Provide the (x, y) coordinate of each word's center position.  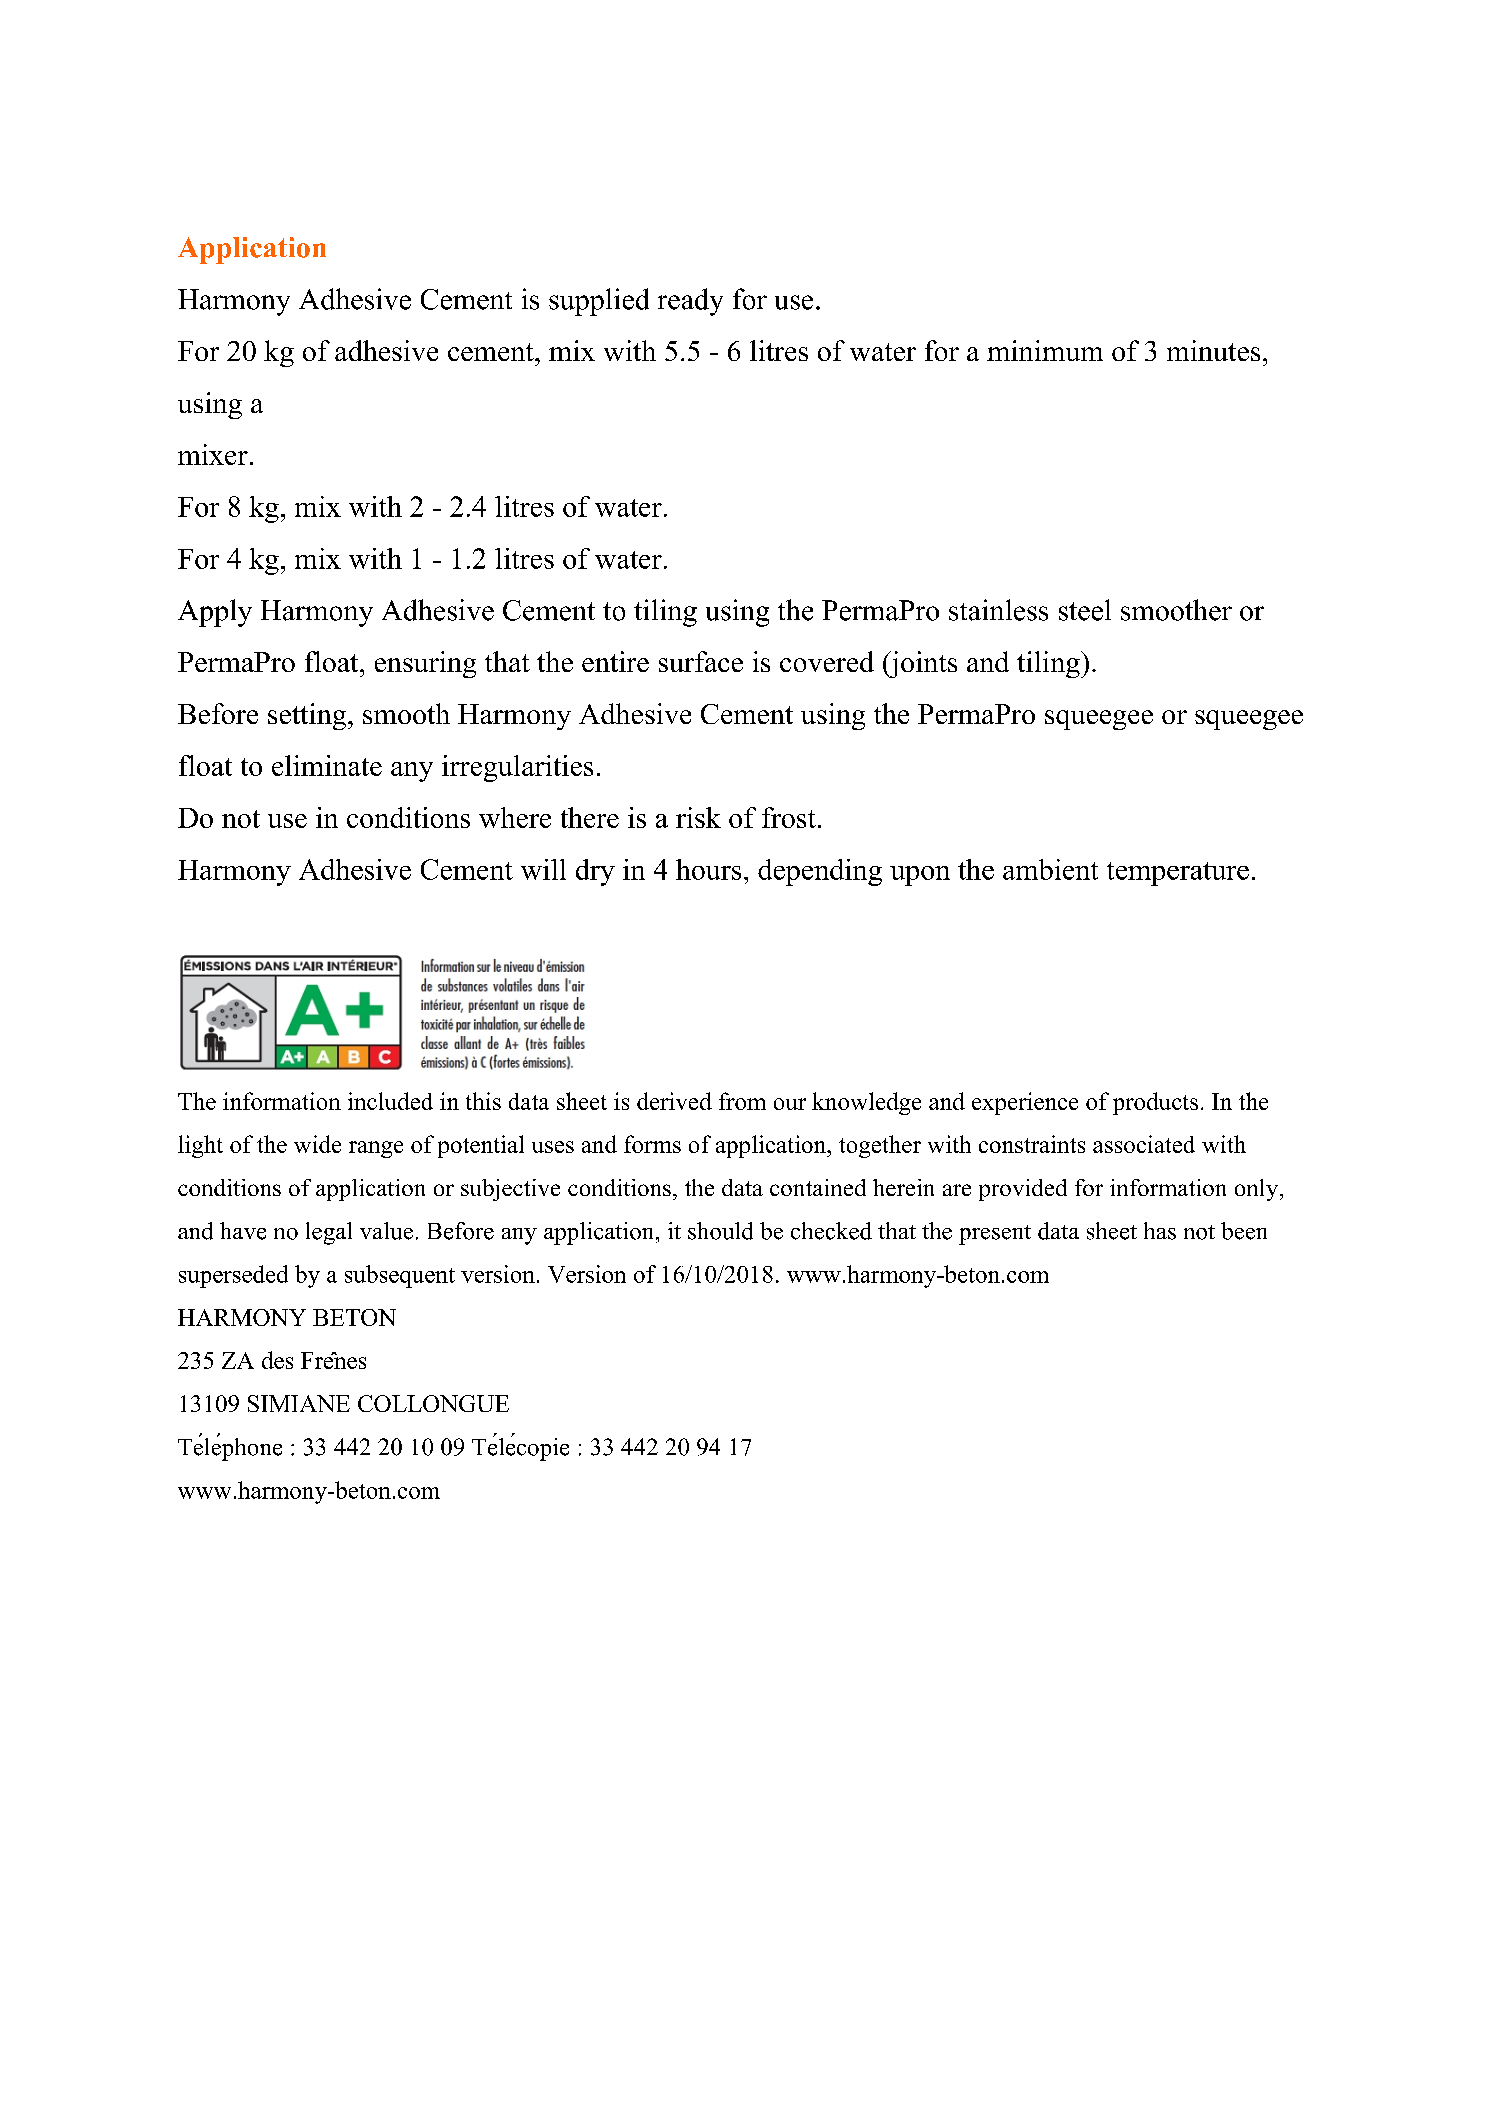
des (277, 1360)
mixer (213, 454)
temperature (1178, 874)
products (1155, 1103)
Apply (215, 613)
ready (690, 302)
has (1160, 1231)
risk (698, 817)
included (390, 1101)
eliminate (327, 765)
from (742, 1101)
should (720, 1231)
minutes (1213, 350)
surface (701, 661)
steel (1085, 610)
